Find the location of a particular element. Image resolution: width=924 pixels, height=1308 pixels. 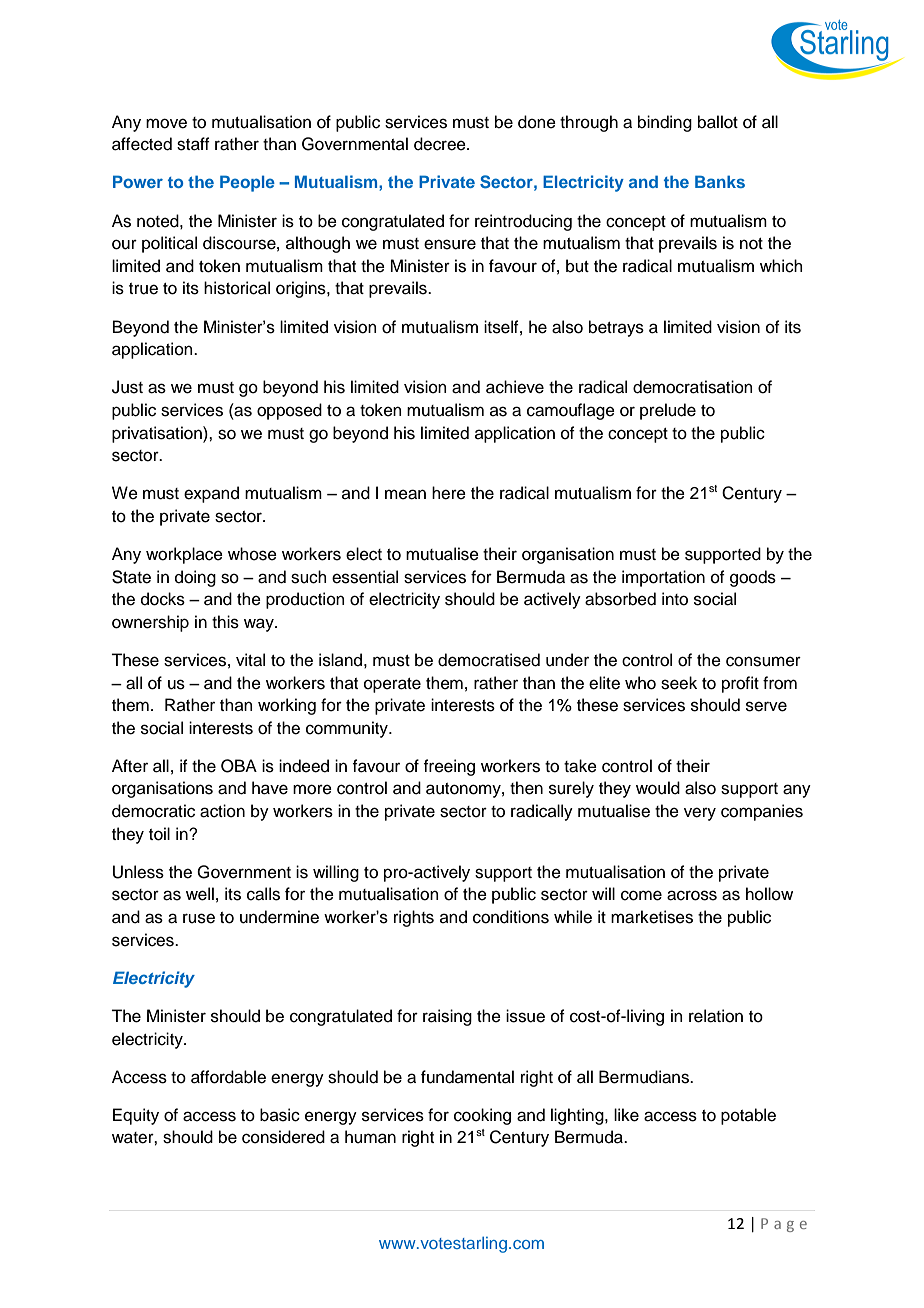

expand is located at coordinates (211, 494).
